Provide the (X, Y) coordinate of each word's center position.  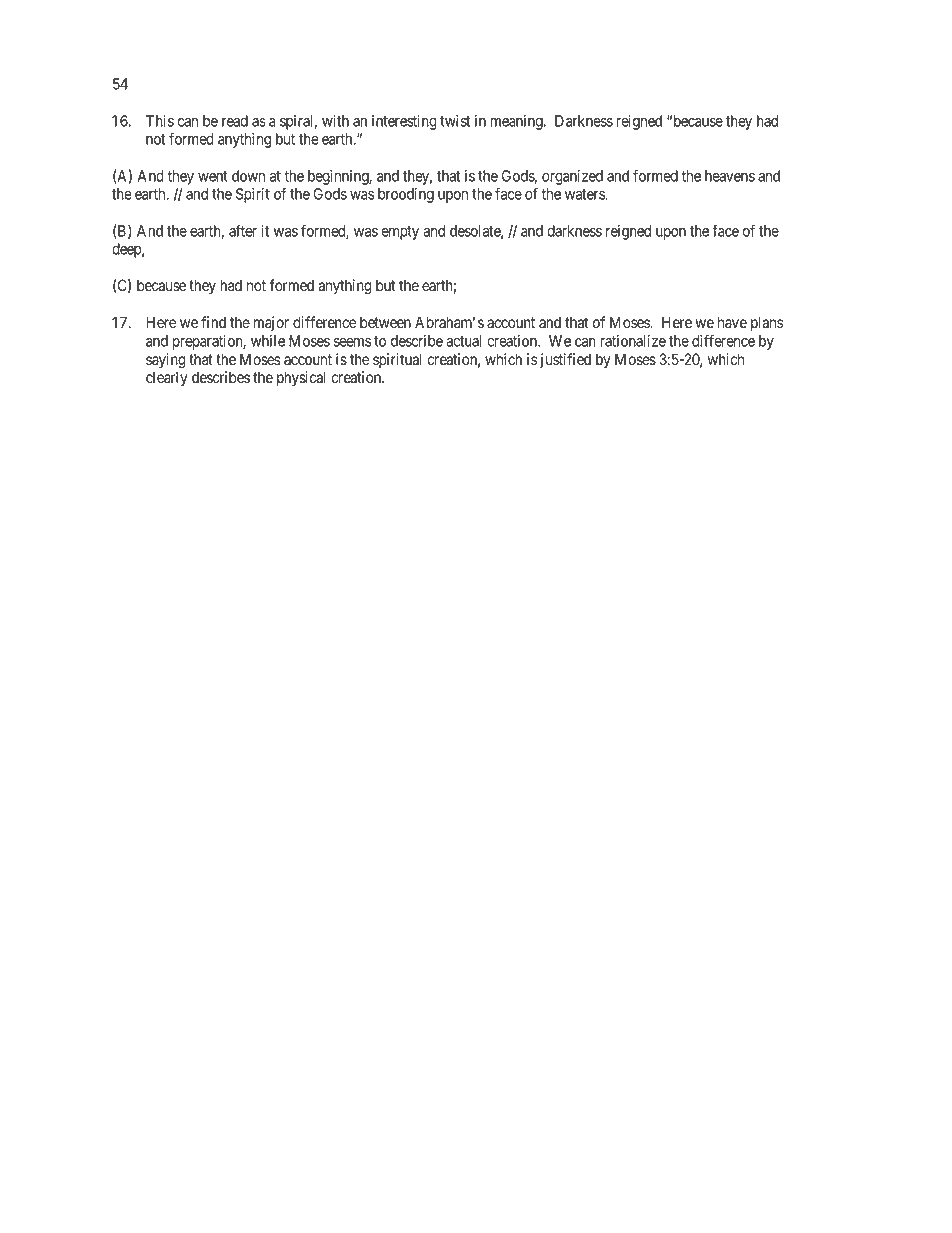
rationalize (633, 341)
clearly (166, 379)
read (235, 121)
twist (455, 121)
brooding (406, 195)
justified (564, 360)
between (385, 322)
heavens (730, 176)
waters (585, 194)
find (213, 322)
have (732, 322)
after (243, 230)
